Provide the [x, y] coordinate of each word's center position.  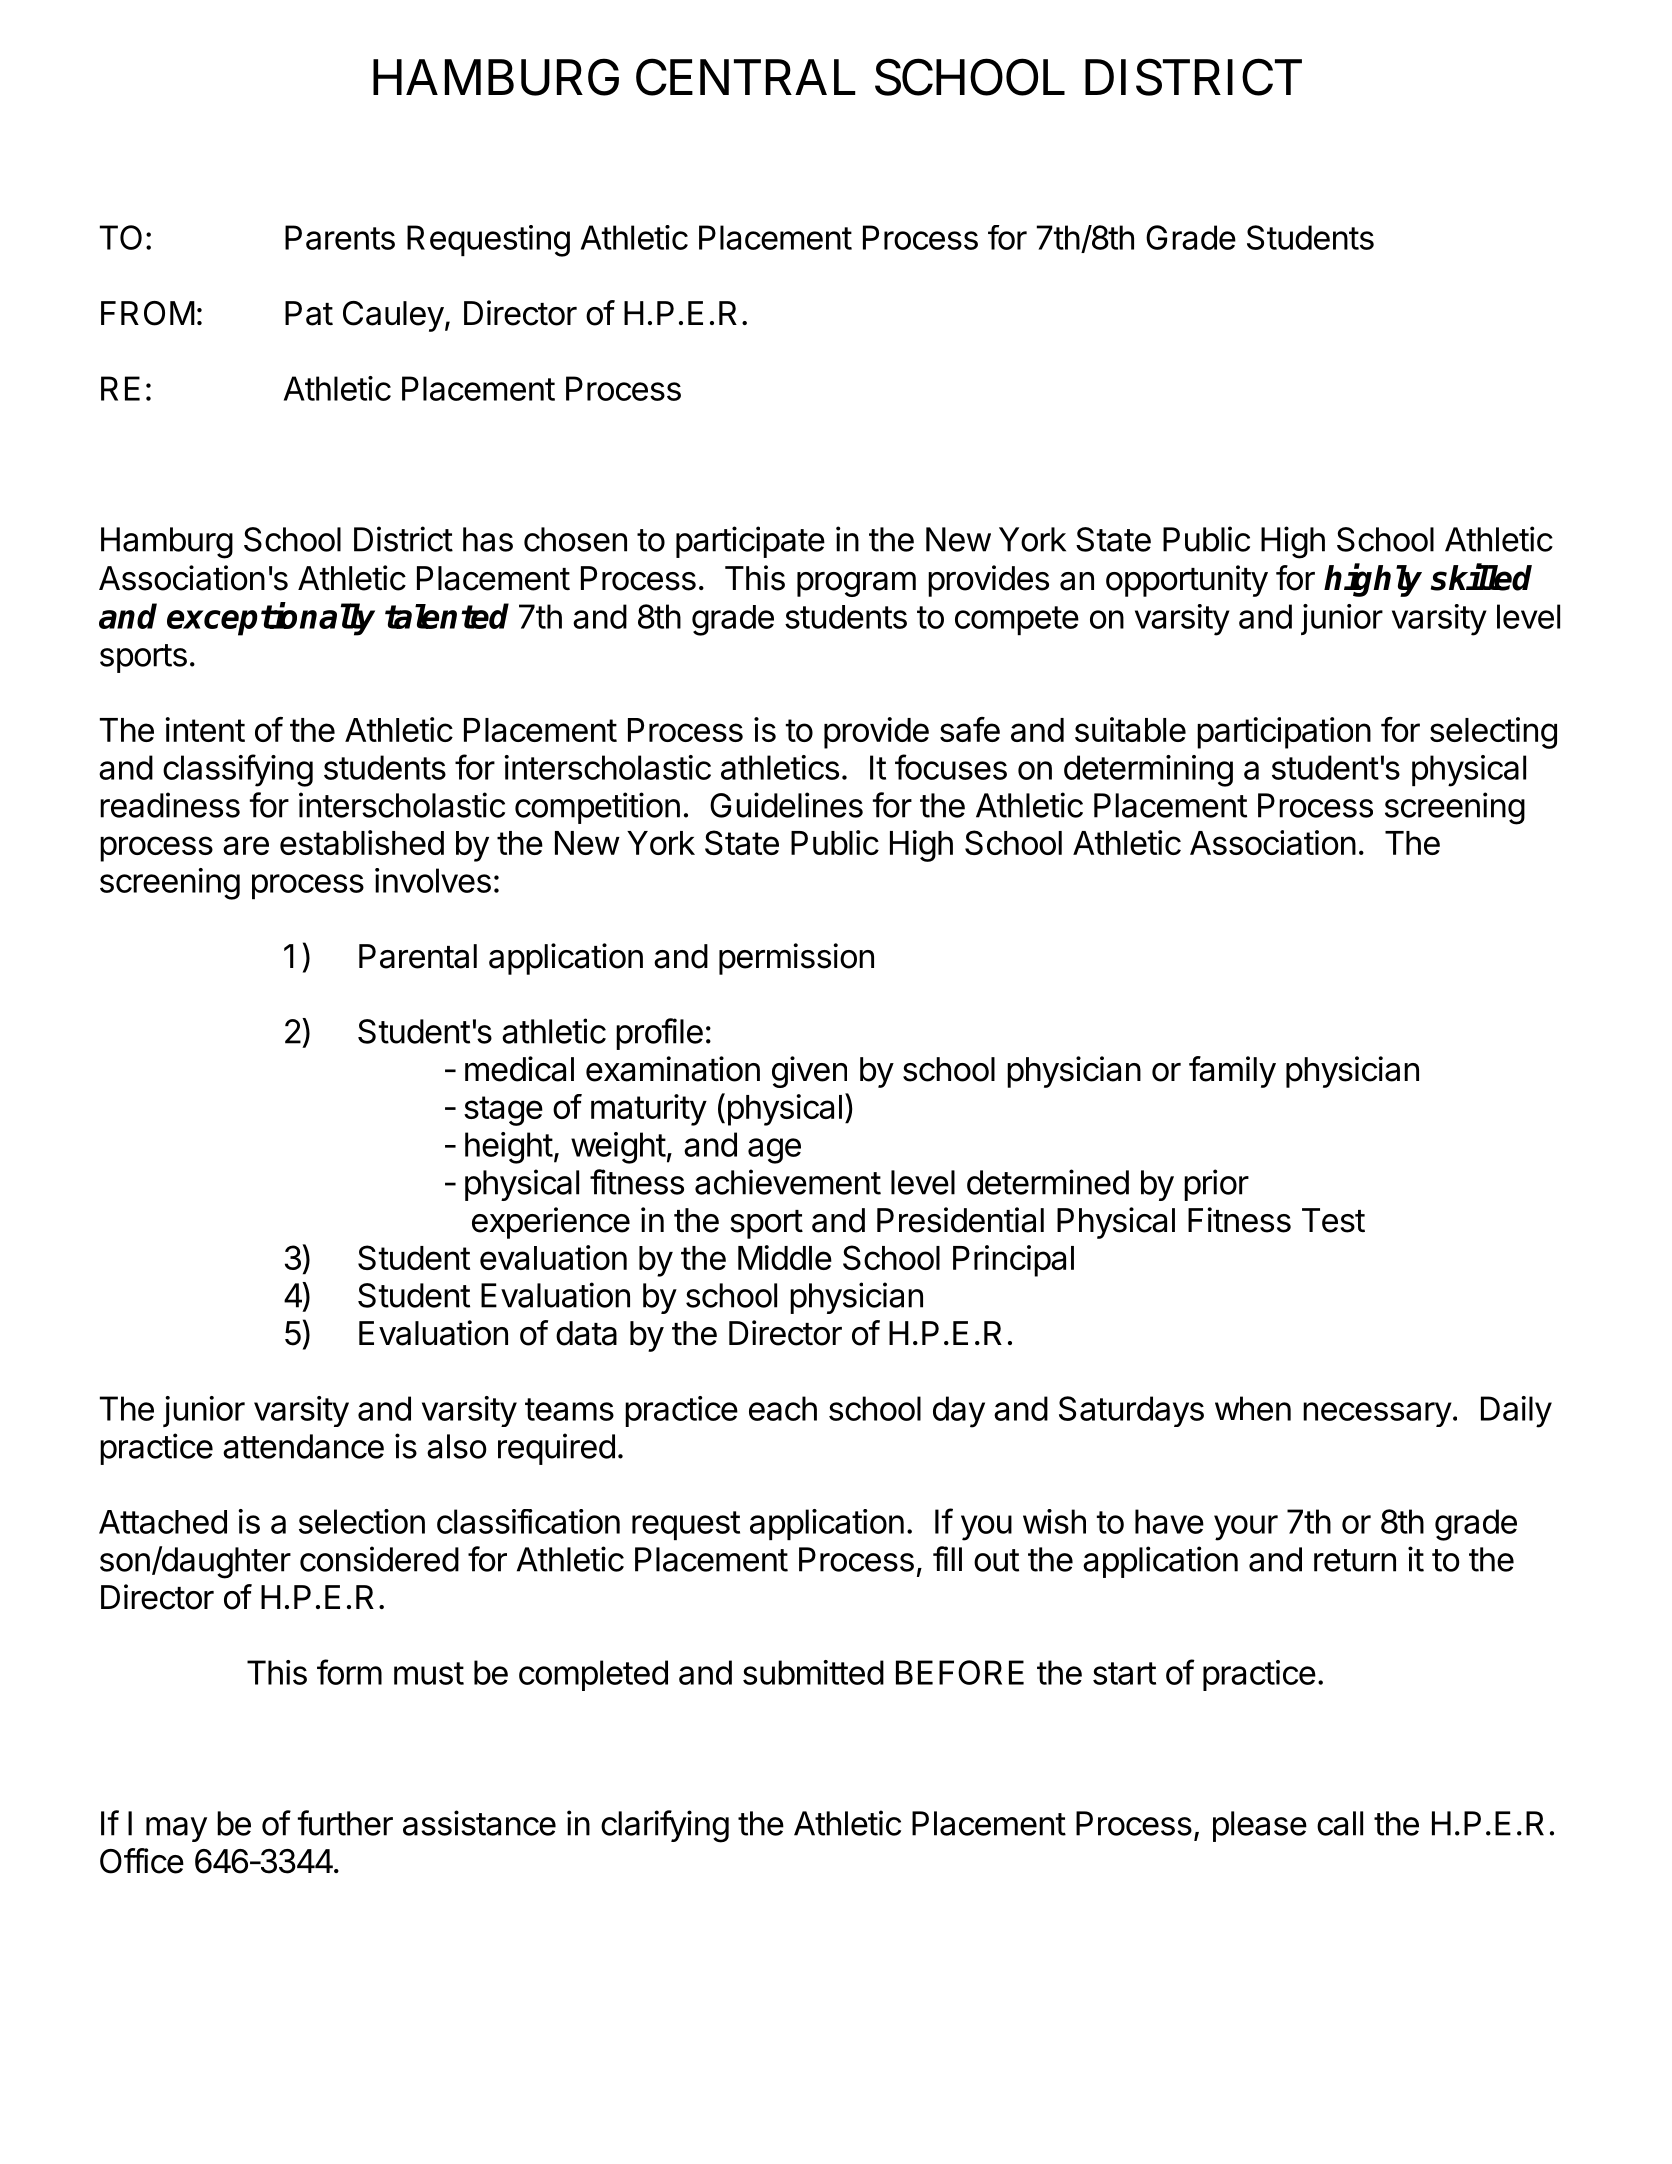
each [783, 1408]
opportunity [1187, 581]
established [362, 842]
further [345, 1823]
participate [750, 542]
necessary [1377, 1414]
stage [503, 1111]
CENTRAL [746, 77]
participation [1284, 733]
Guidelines [786, 805]
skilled [1481, 577]
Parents [340, 237]
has [488, 539]
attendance [303, 1446]
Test [1333, 1220]
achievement [788, 1182]
